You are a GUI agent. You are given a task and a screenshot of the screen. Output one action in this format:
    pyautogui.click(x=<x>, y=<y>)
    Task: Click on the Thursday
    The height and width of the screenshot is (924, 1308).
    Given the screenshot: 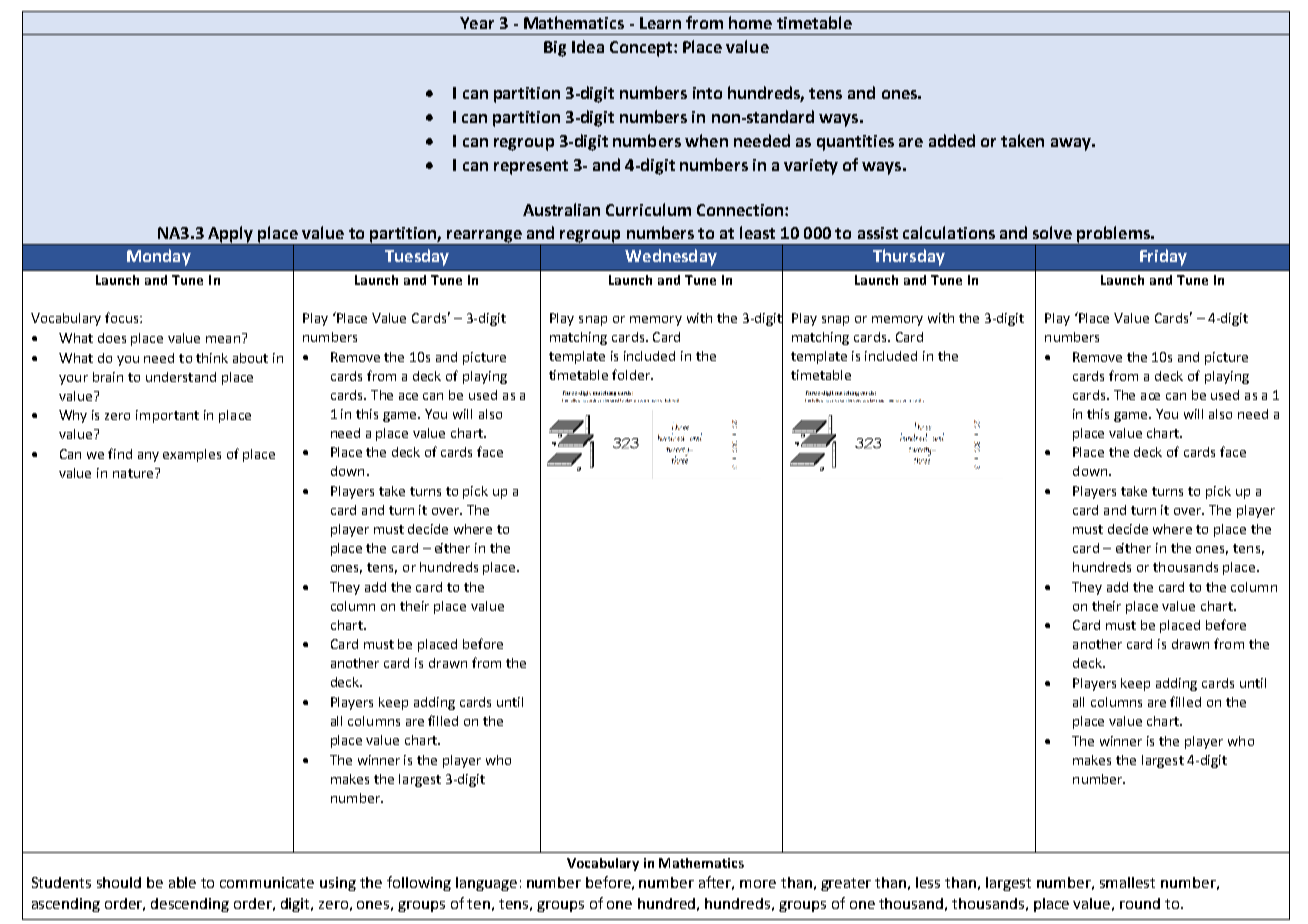 What is the action you would take?
    pyautogui.click(x=909, y=257)
